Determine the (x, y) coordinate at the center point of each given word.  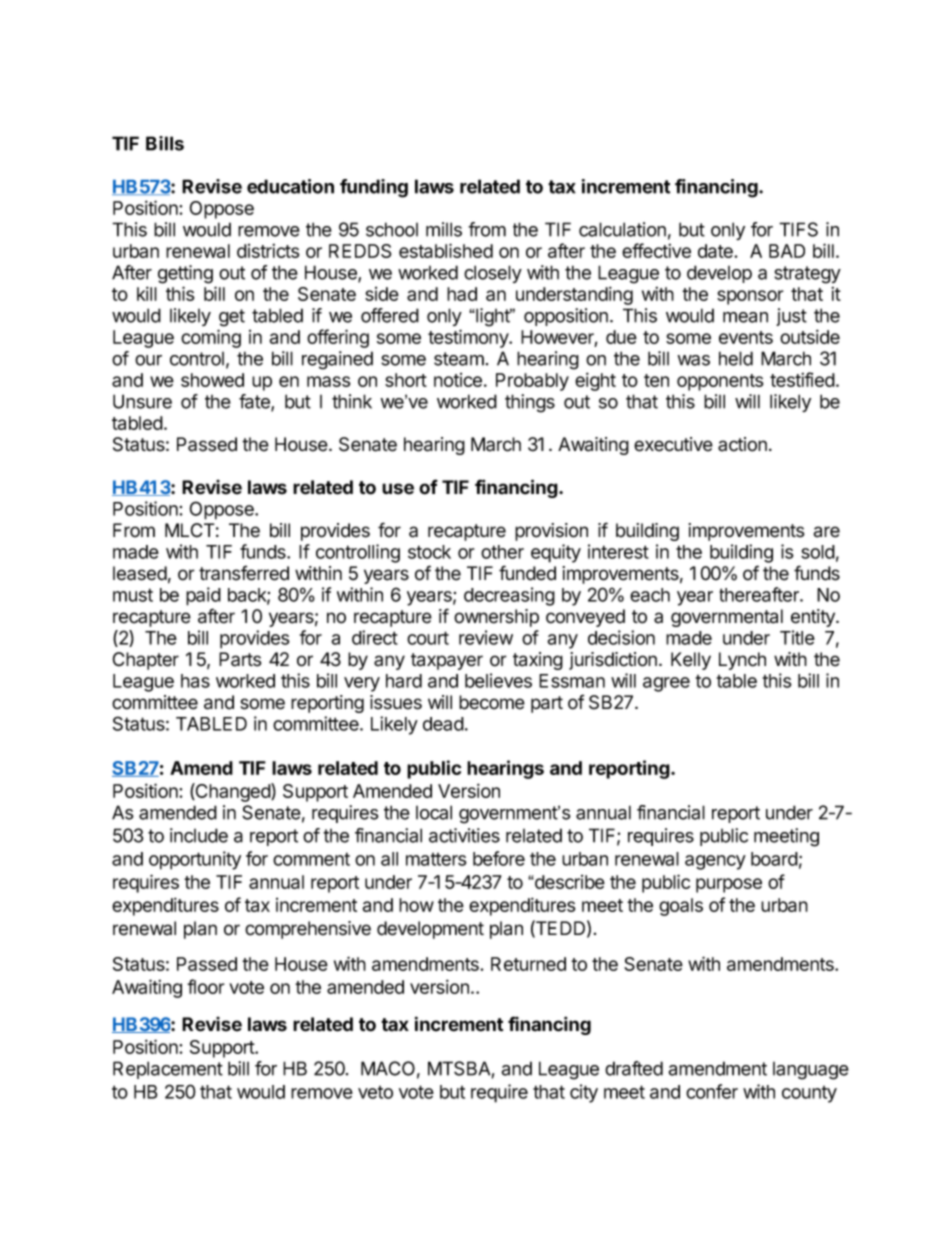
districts (268, 251)
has (195, 681)
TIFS (798, 229)
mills (444, 229)
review (486, 637)
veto (375, 1092)
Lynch (742, 661)
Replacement (168, 1070)
